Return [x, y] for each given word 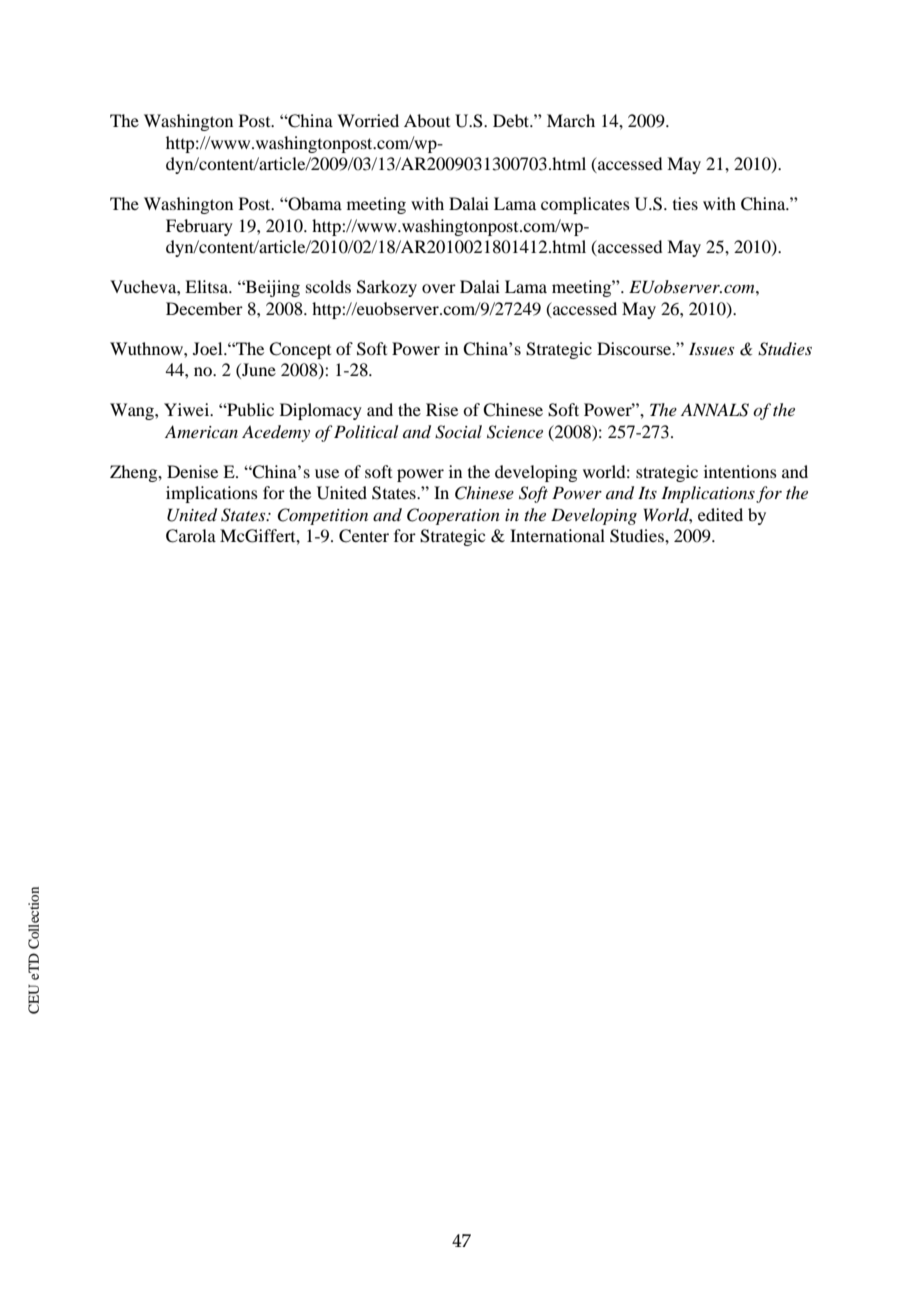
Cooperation [453, 516]
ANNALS [715, 410]
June [258, 371]
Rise [442, 409]
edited [720, 514]
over [439, 288]
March [571, 120]
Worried [368, 120]
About [427, 120]
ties [685, 203]
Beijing [272, 288]
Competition [322, 516]
